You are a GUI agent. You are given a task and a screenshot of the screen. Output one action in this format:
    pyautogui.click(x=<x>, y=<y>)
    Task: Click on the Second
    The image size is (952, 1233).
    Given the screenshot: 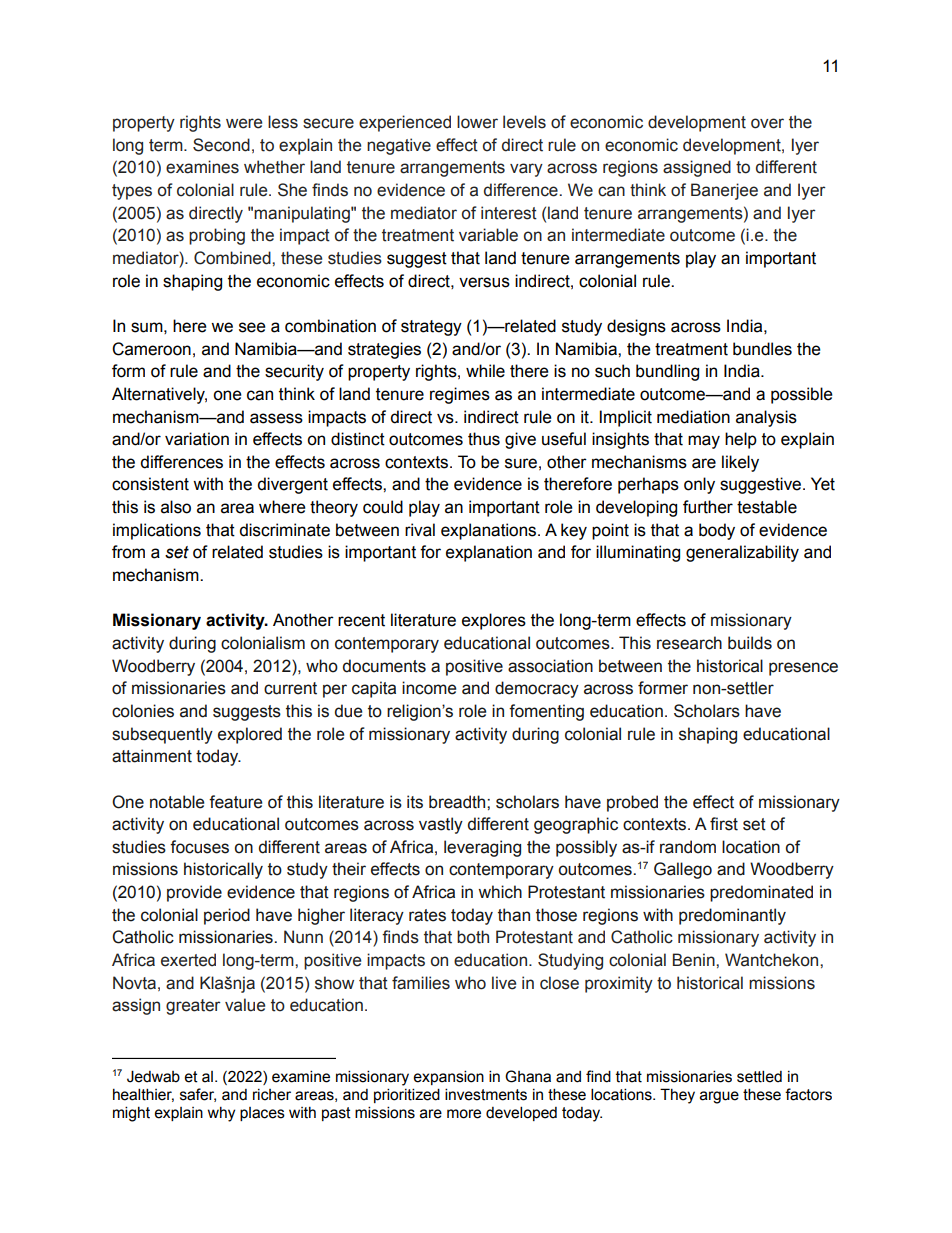 What is the action you would take?
    pyautogui.click(x=221, y=145)
